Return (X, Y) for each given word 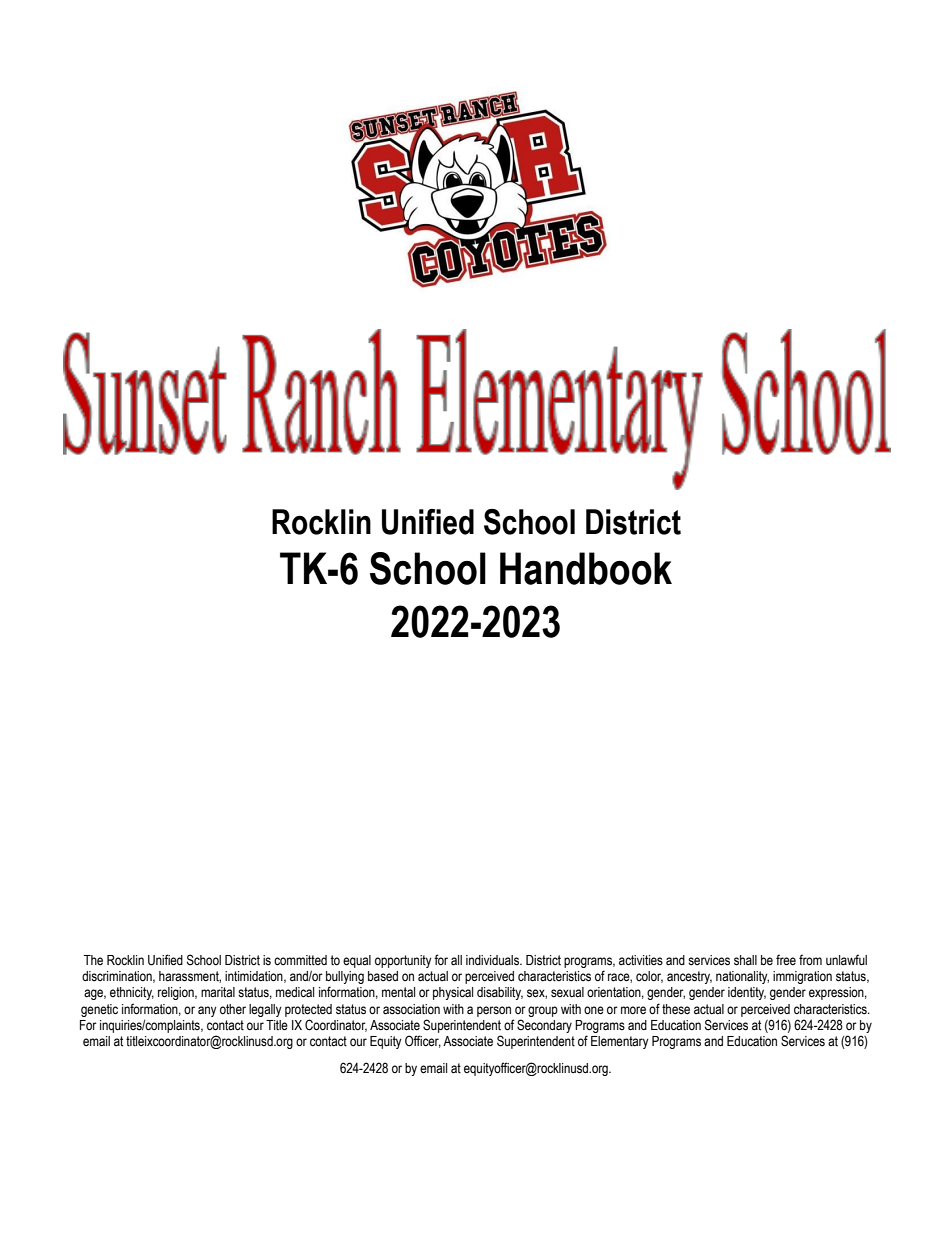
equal (357, 961)
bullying (345, 977)
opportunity (403, 961)
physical (453, 993)
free (786, 960)
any (207, 1011)
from (810, 960)
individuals (494, 960)
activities (641, 960)
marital (218, 992)
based (383, 976)
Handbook (586, 568)
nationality (742, 977)
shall (745, 960)
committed (300, 960)
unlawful (846, 959)
